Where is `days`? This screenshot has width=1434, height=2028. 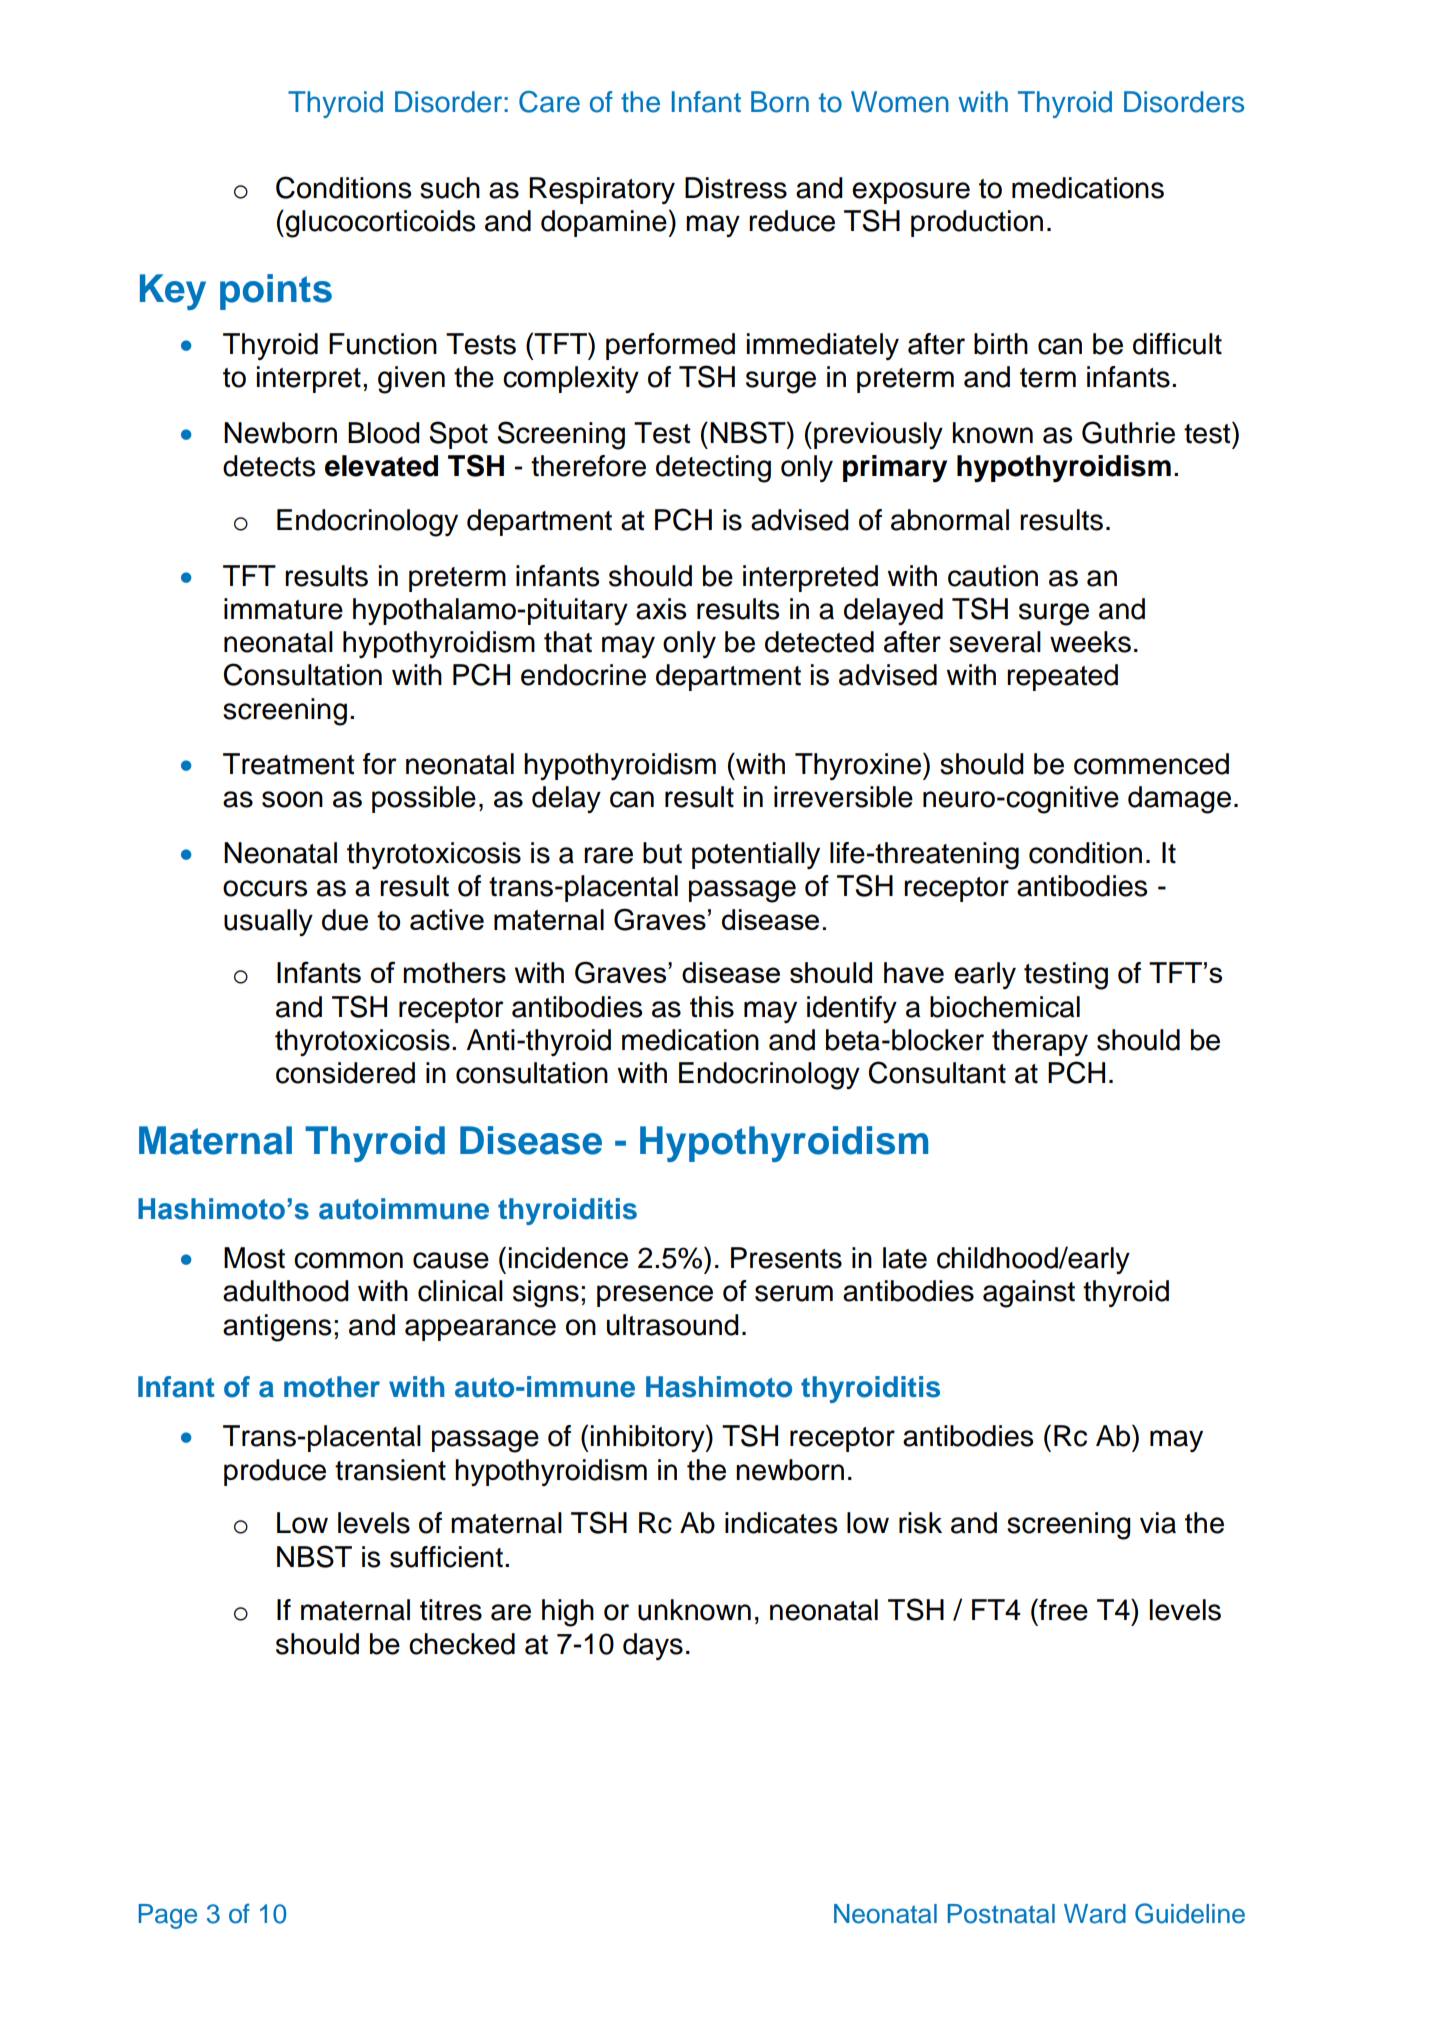 days is located at coordinates (653, 1646).
